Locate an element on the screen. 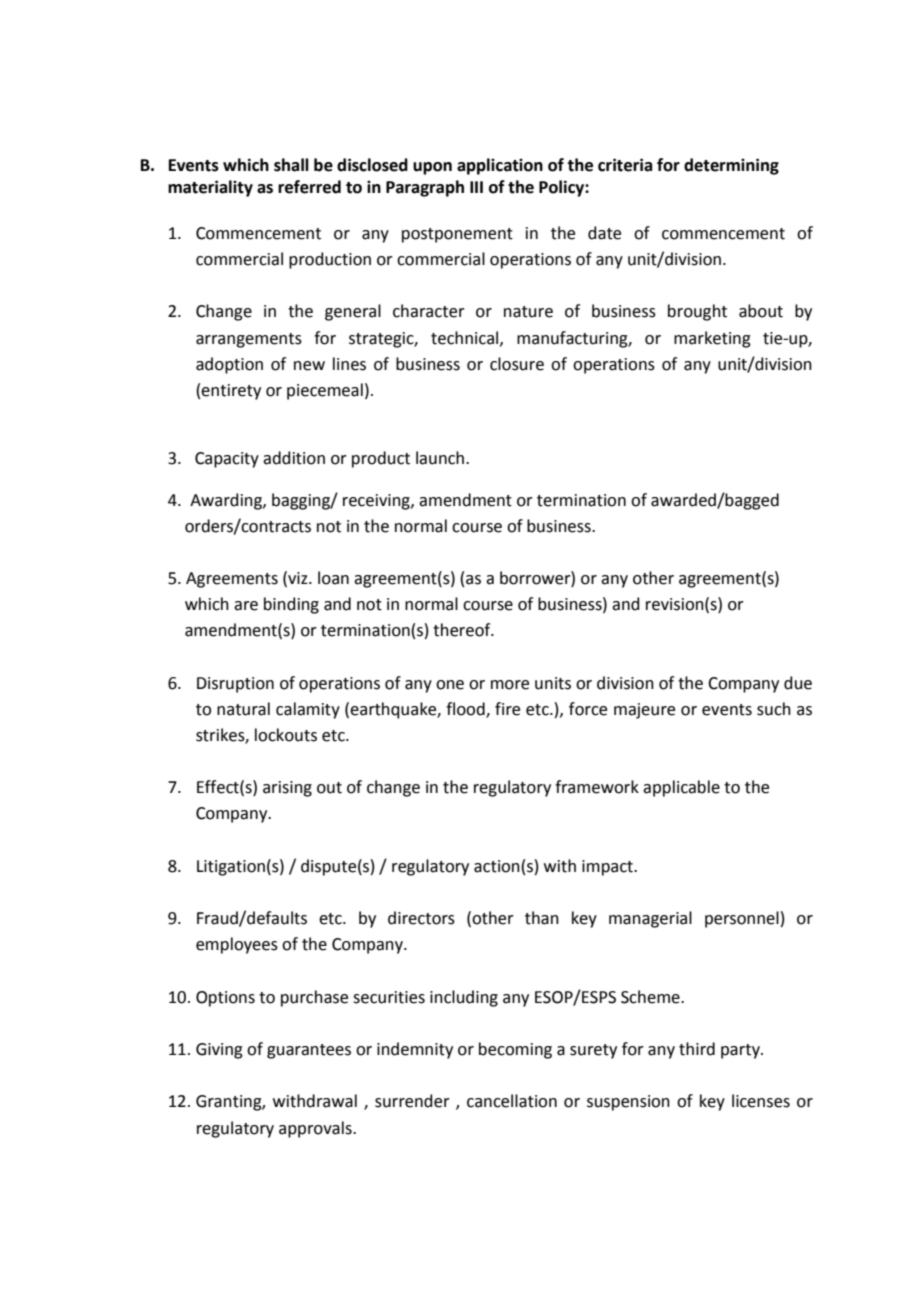 This screenshot has width=924, height=1308. approvals is located at coordinates (316, 1129).
